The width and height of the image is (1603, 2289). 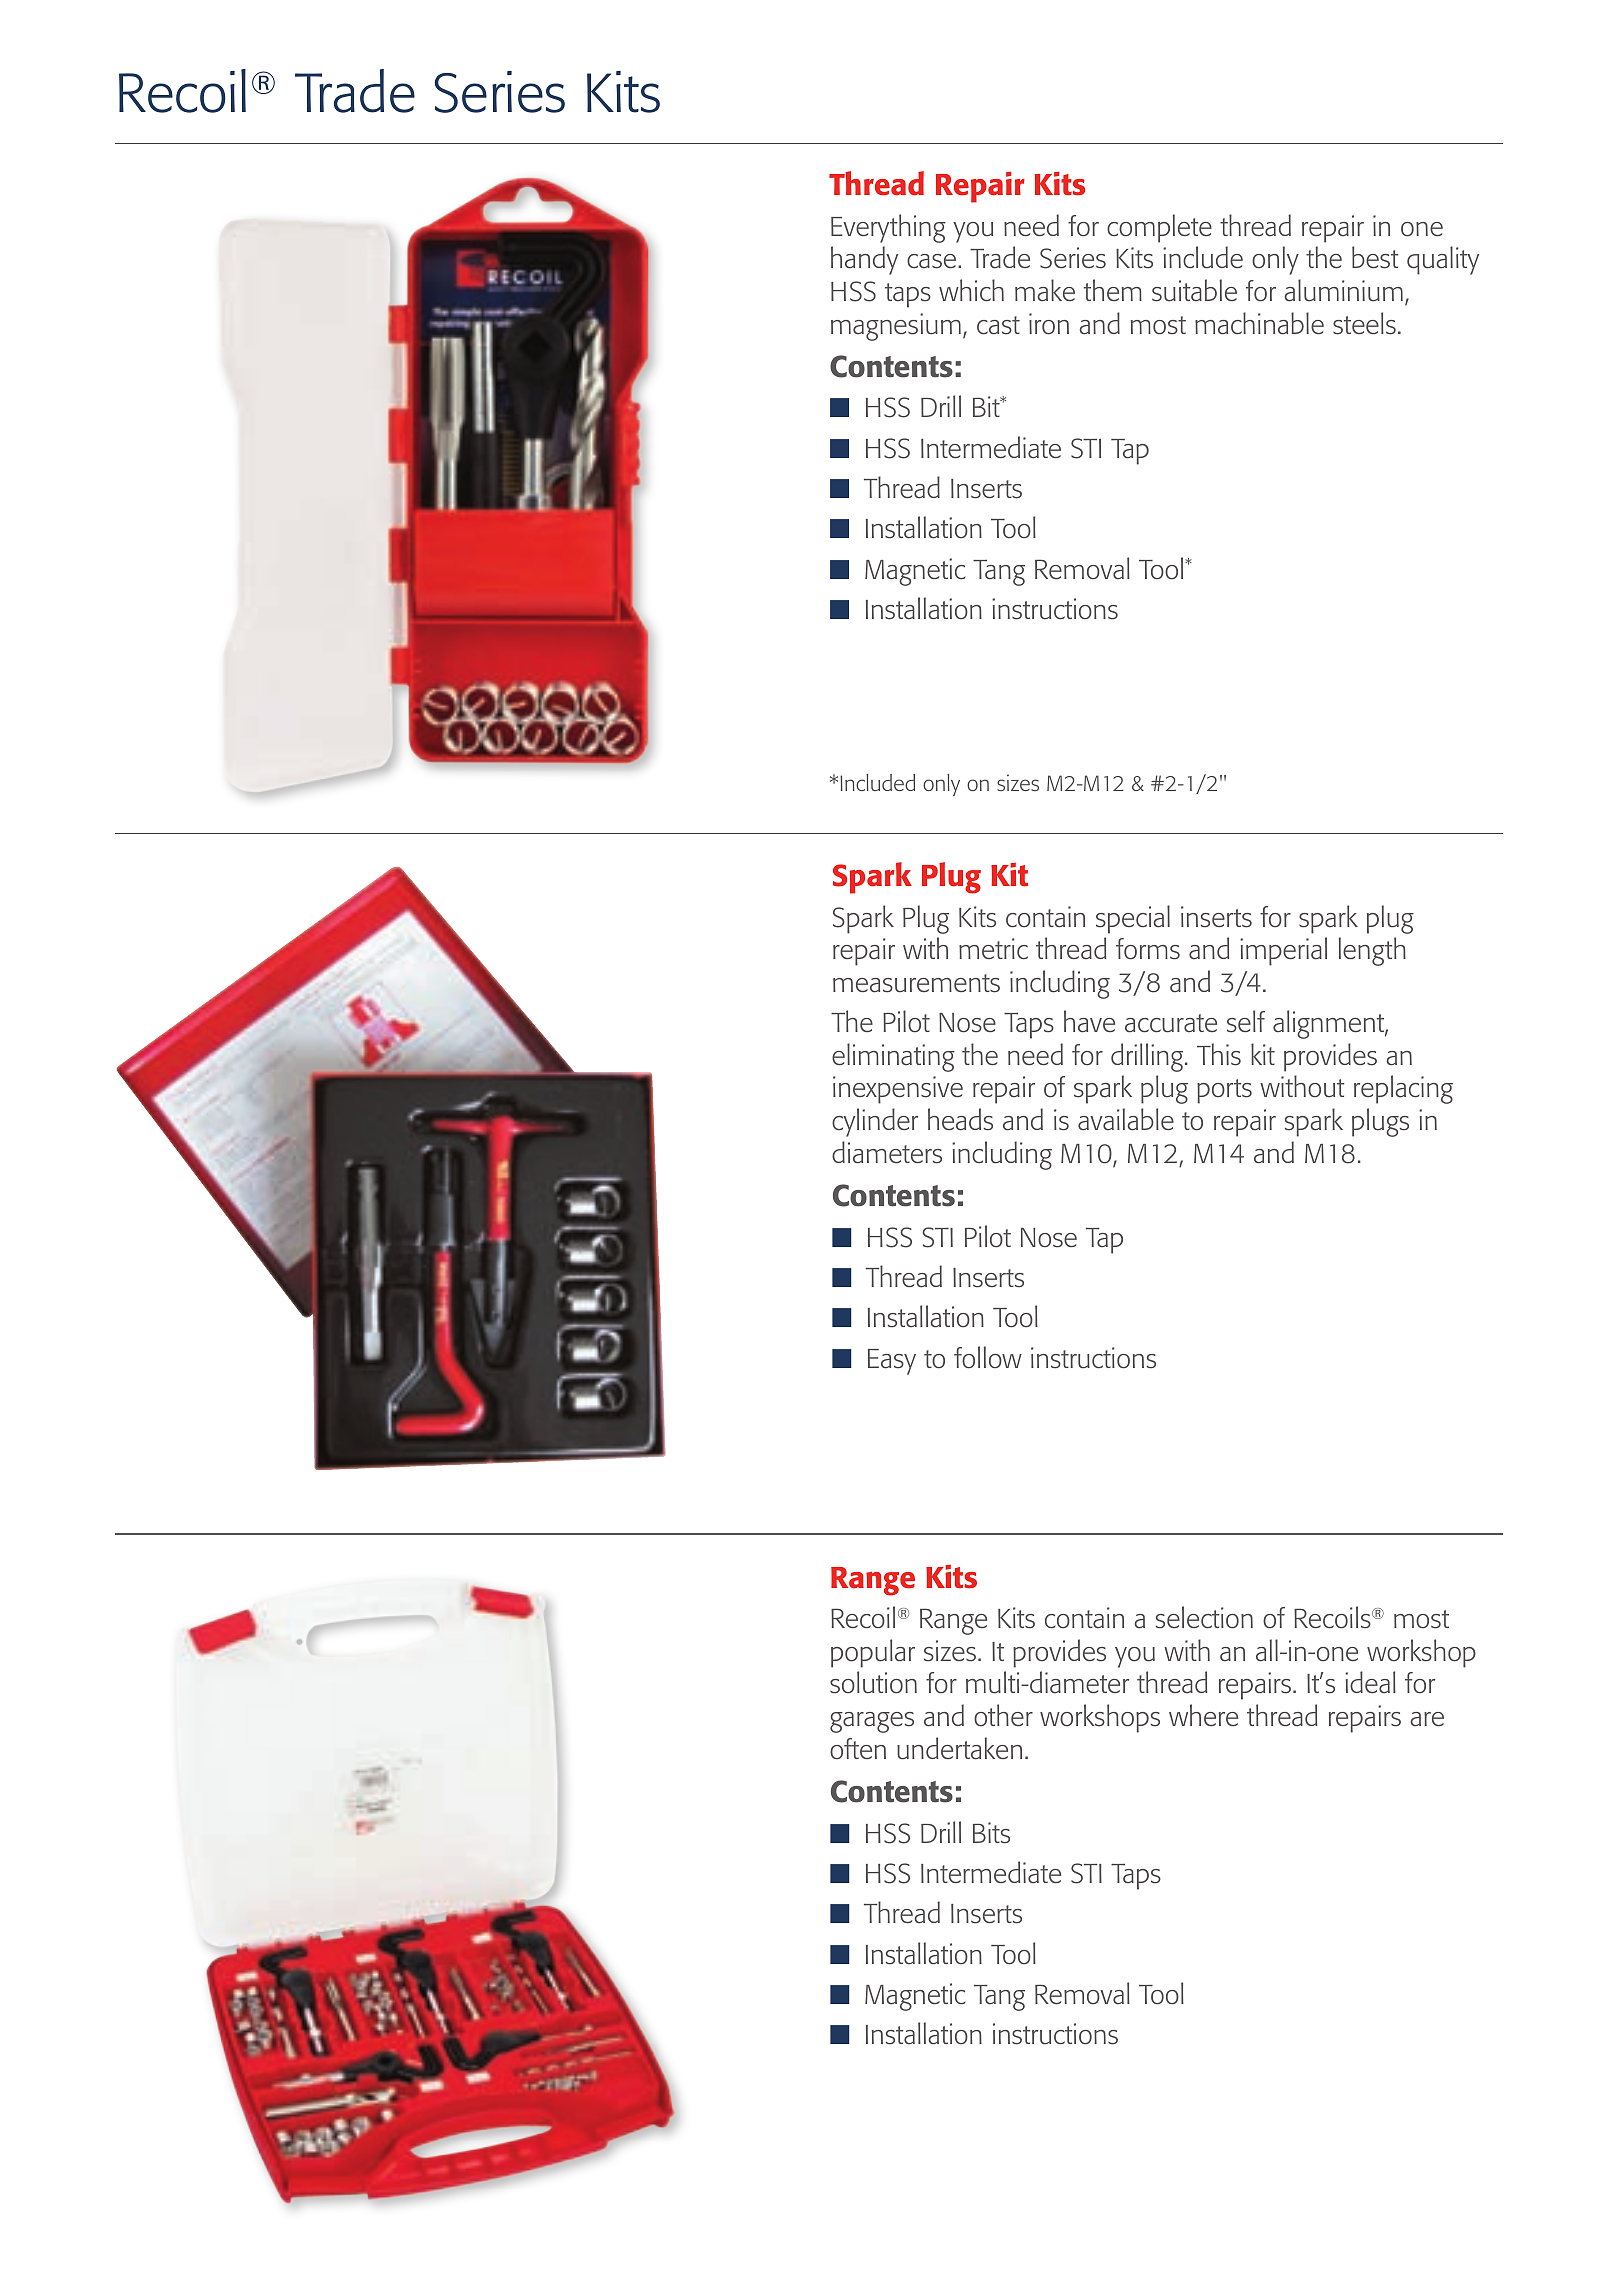 What do you see at coordinates (933, 261) in the image?
I see `case` at bounding box center [933, 261].
